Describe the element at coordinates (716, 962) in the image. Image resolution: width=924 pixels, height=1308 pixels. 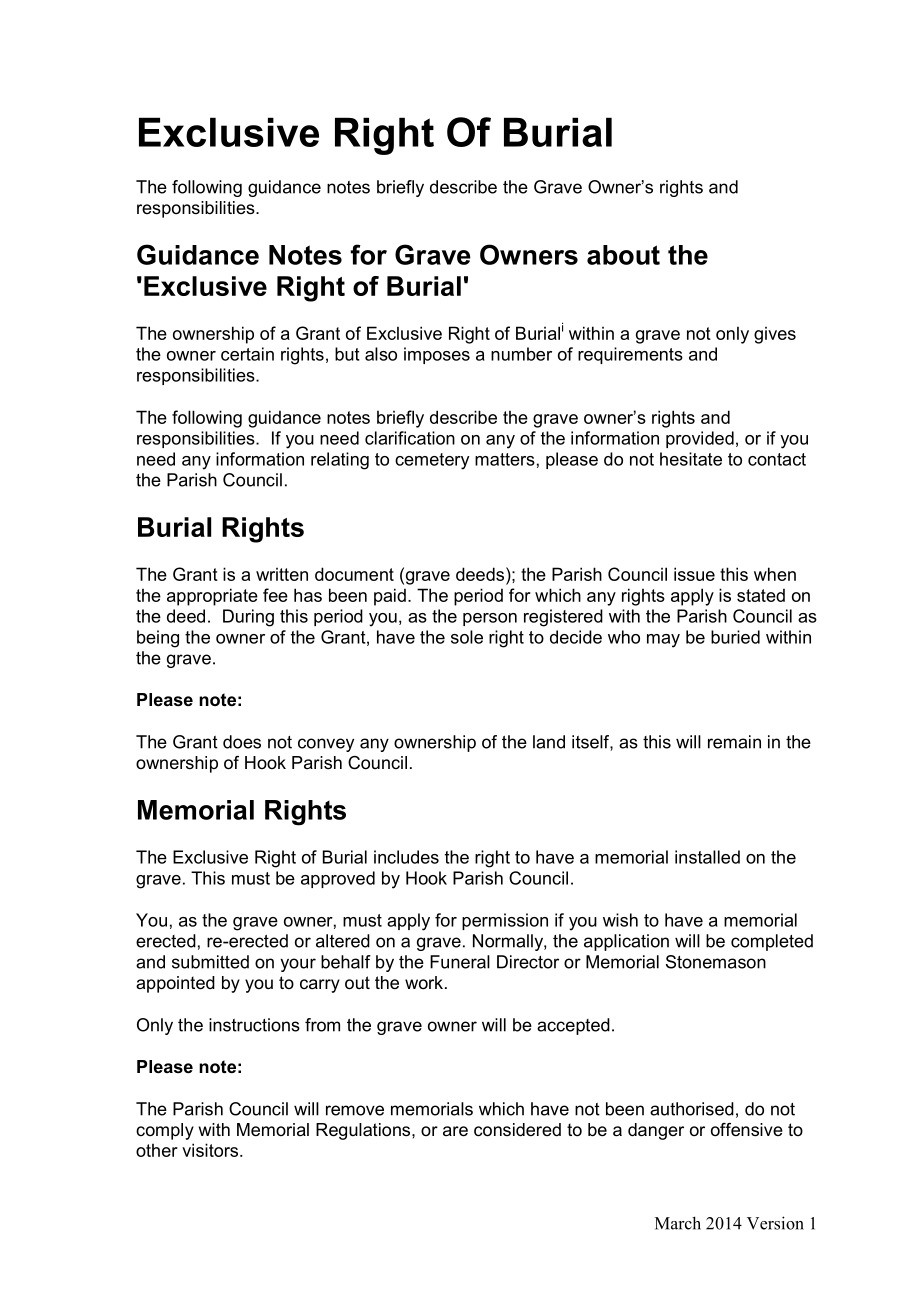
I see `Stonemason` at that location.
